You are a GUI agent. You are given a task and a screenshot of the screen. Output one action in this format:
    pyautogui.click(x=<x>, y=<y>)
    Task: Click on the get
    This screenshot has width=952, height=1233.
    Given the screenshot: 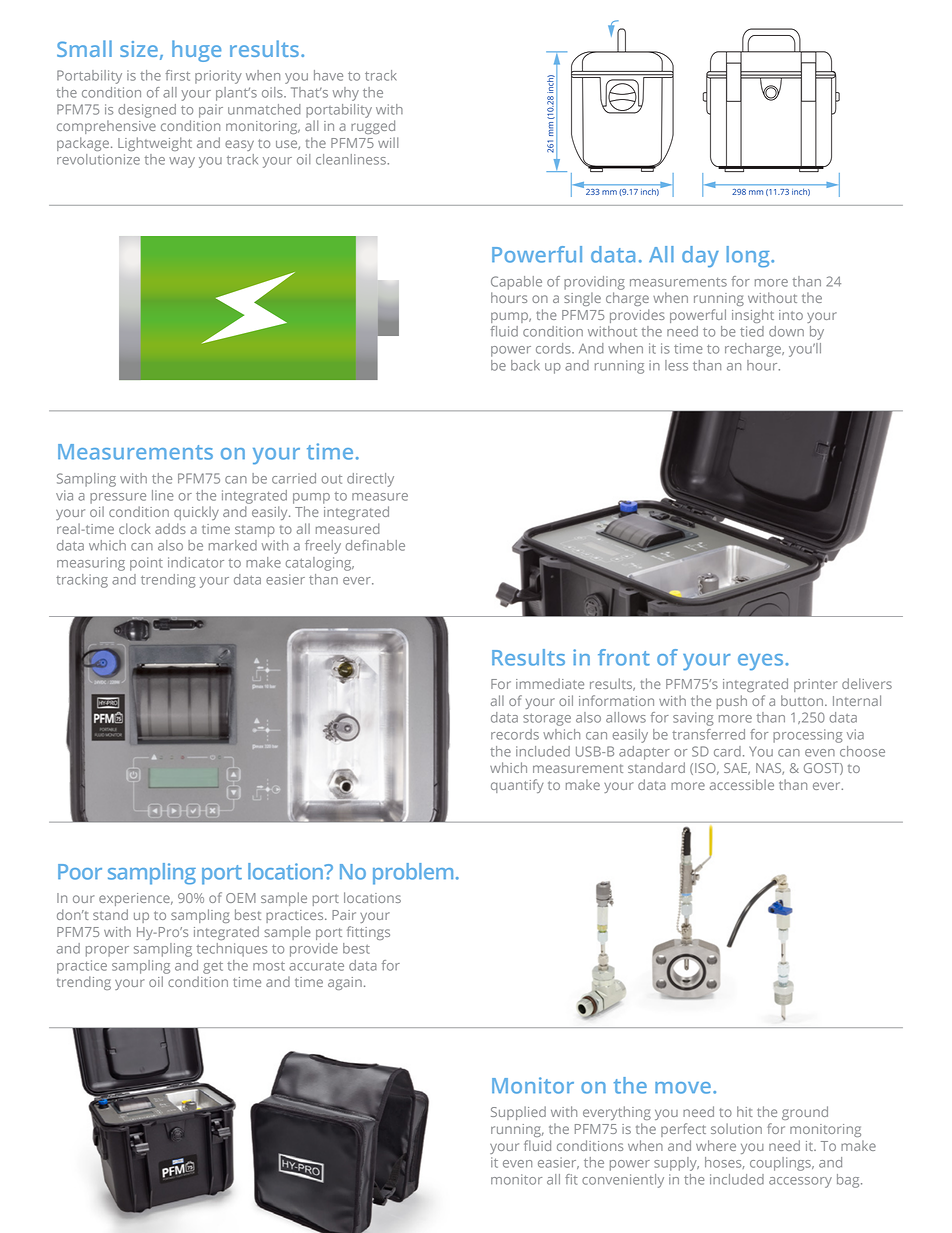 What is the action you would take?
    pyautogui.click(x=213, y=967)
